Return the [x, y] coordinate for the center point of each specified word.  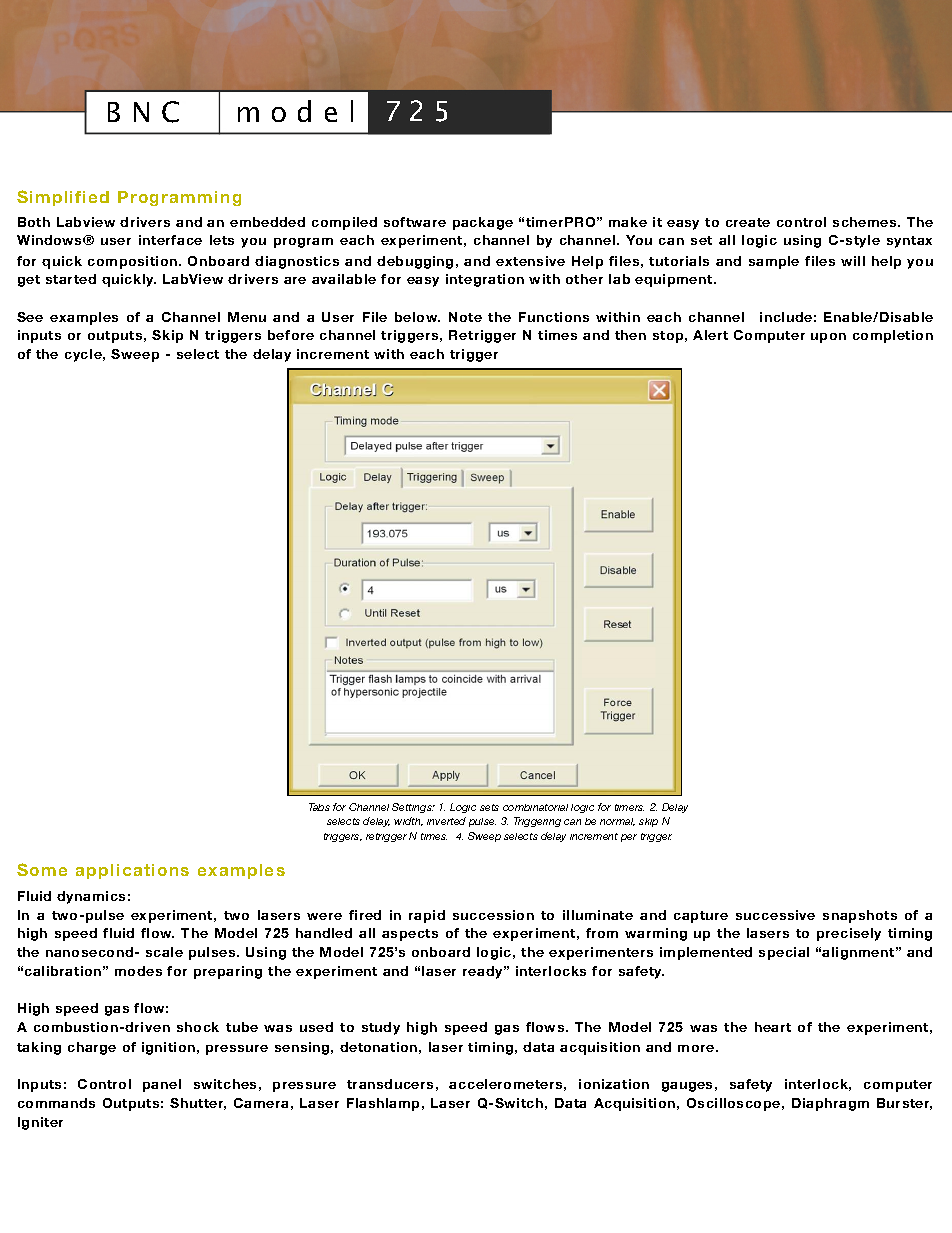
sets [489, 807]
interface [170, 240]
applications [132, 871]
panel [162, 1085]
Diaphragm [830, 1104]
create [748, 222]
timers [629, 807]
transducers [390, 1084]
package [483, 223]
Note [465, 317]
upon [828, 338]
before [291, 335]
